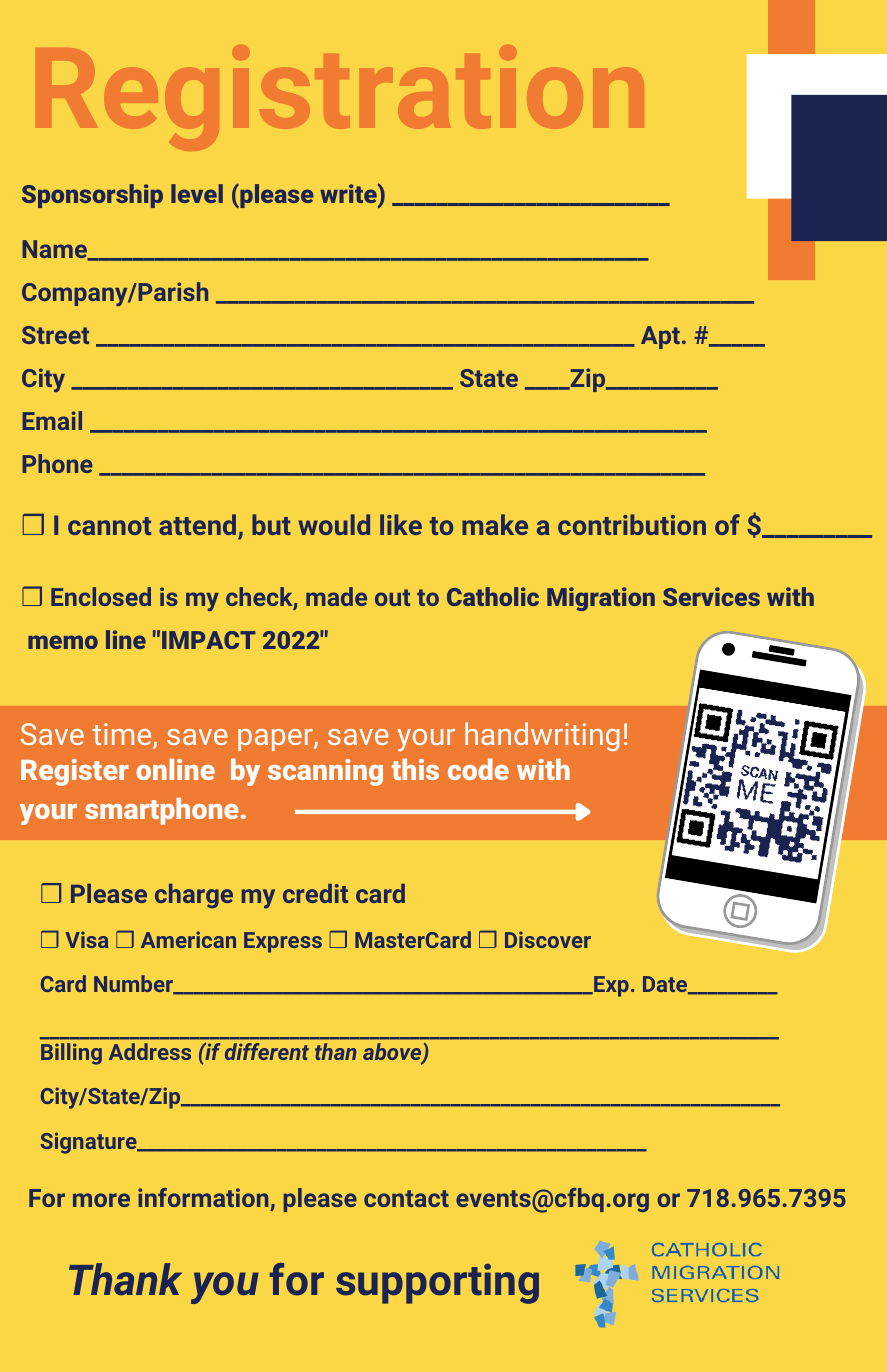 Image resolution: width=887 pixels, height=1372 pixels. What do you see at coordinates (150, 1051) in the page?
I see `Address` at bounding box center [150, 1051].
